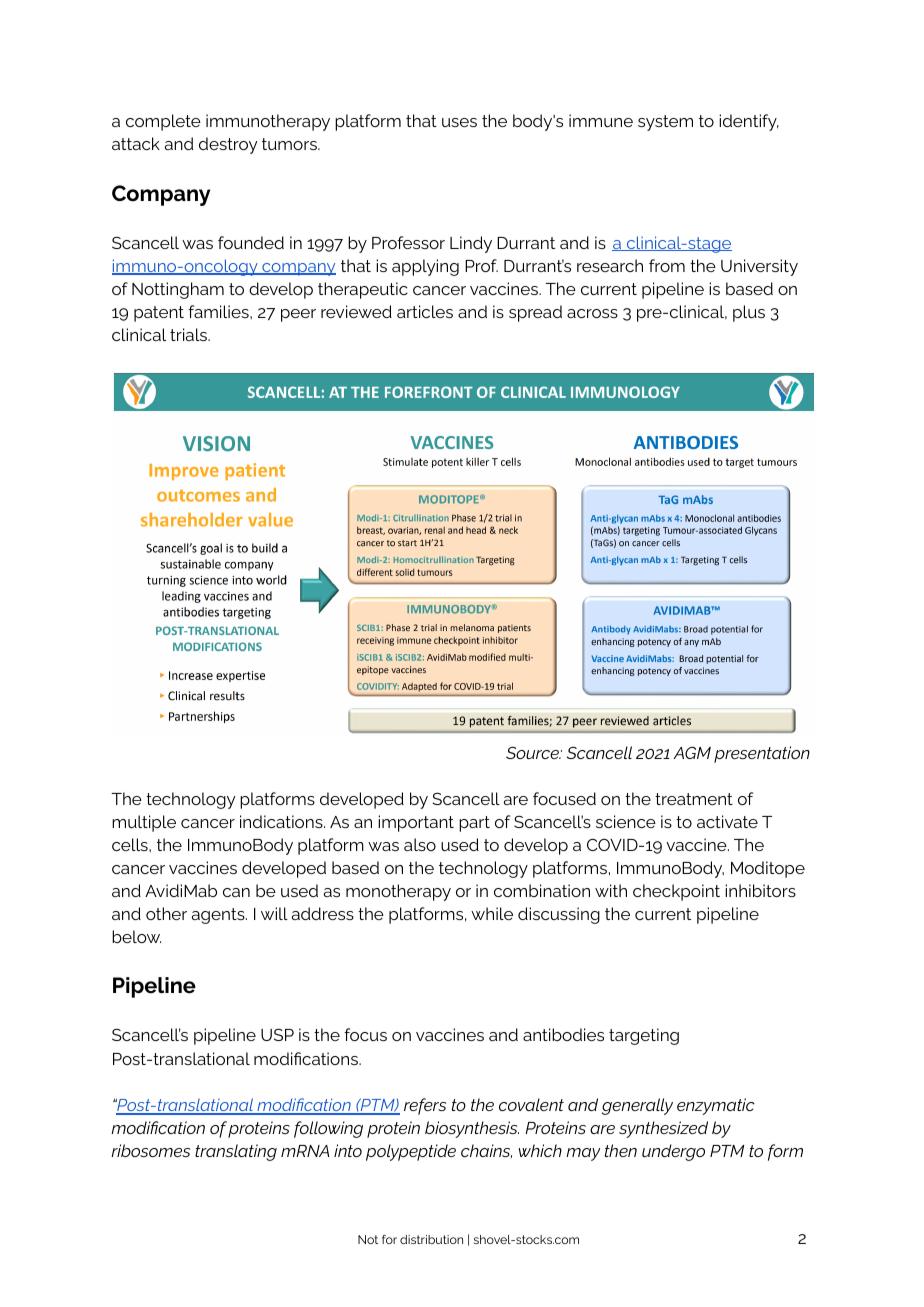 Image resolution: width=924 pixels, height=1307 pixels. What do you see at coordinates (420, 844) in the image?
I see `also` at bounding box center [420, 844].
